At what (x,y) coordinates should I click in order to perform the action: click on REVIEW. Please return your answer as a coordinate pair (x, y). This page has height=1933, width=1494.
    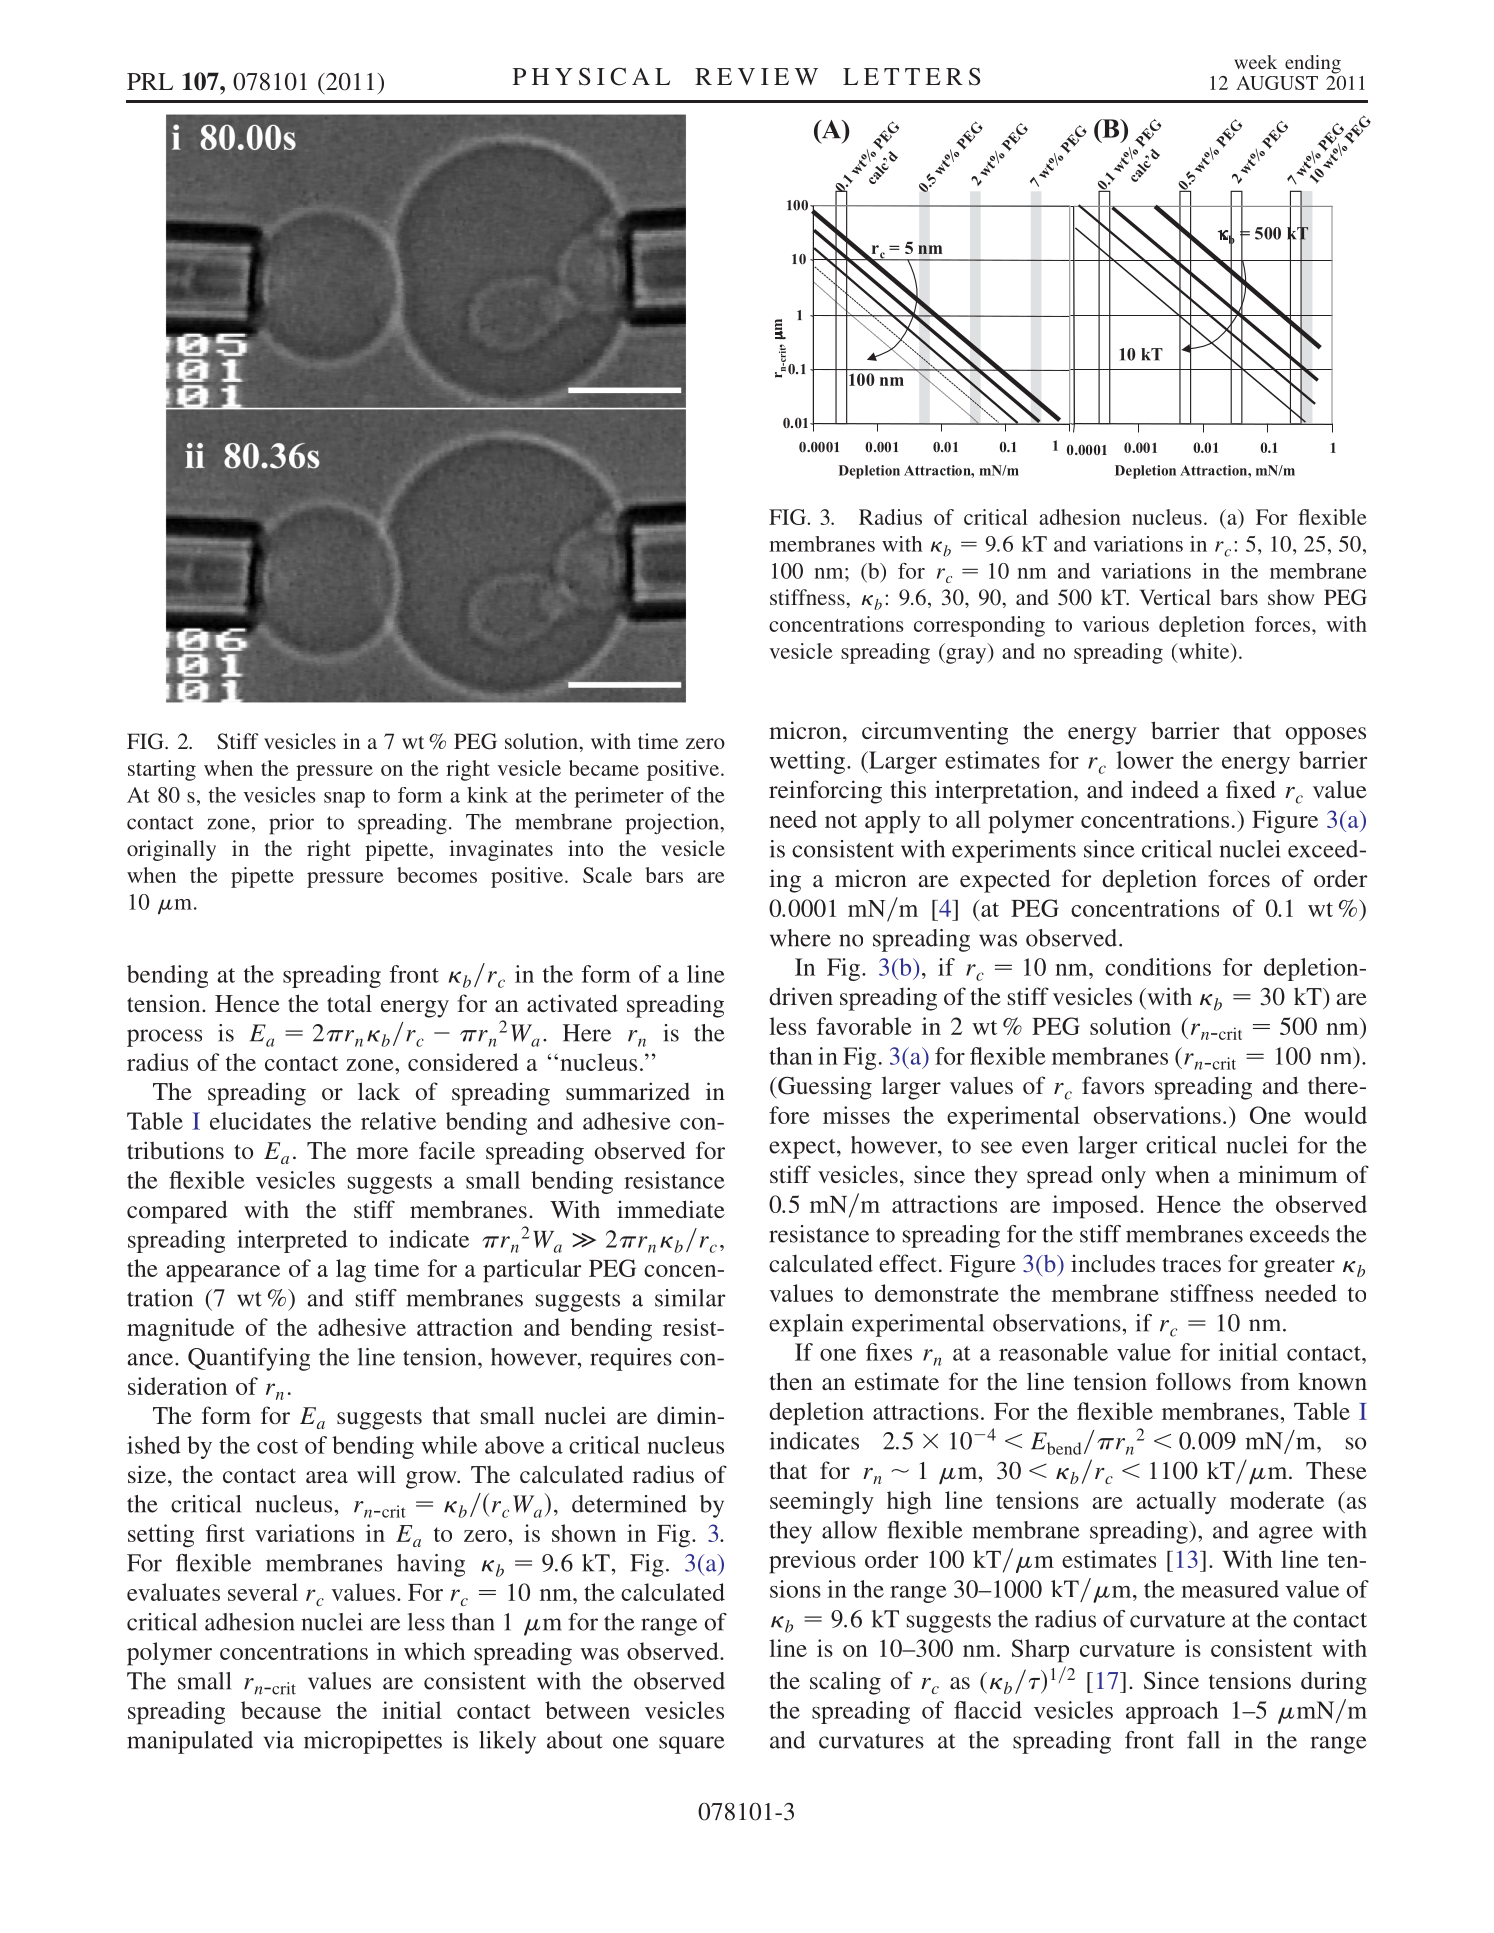
    Looking at the image, I should click on (756, 76).
